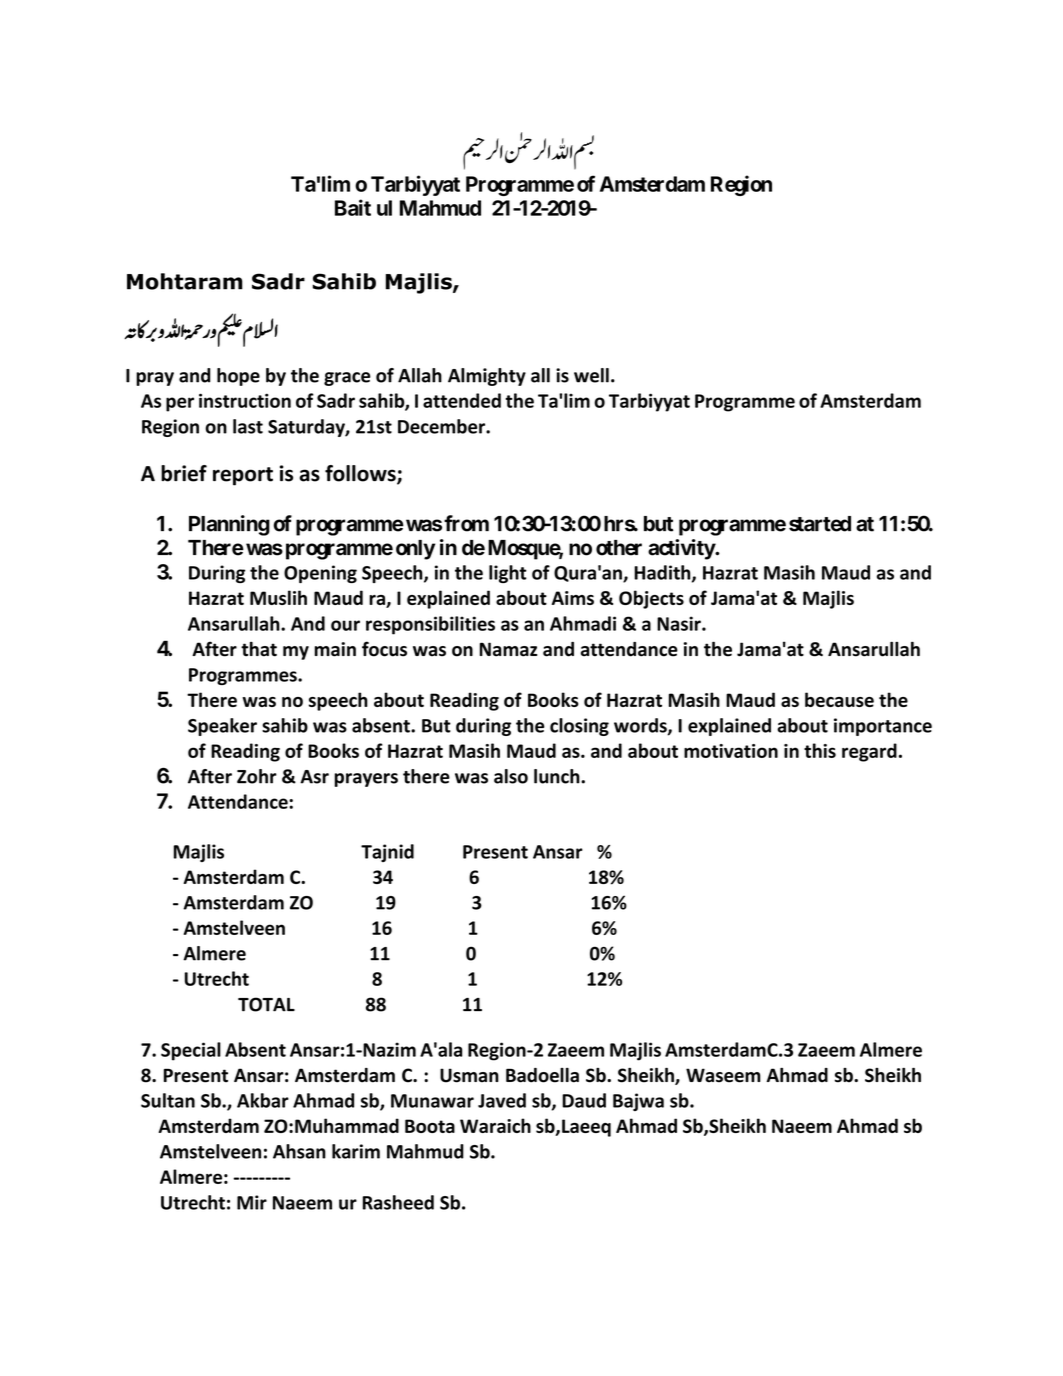 This screenshot has width=1063, height=1376. What do you see at coordinates (266, 1004) in the screenshot?
I see `TOTAL` at bounding box center [266, 1004].
